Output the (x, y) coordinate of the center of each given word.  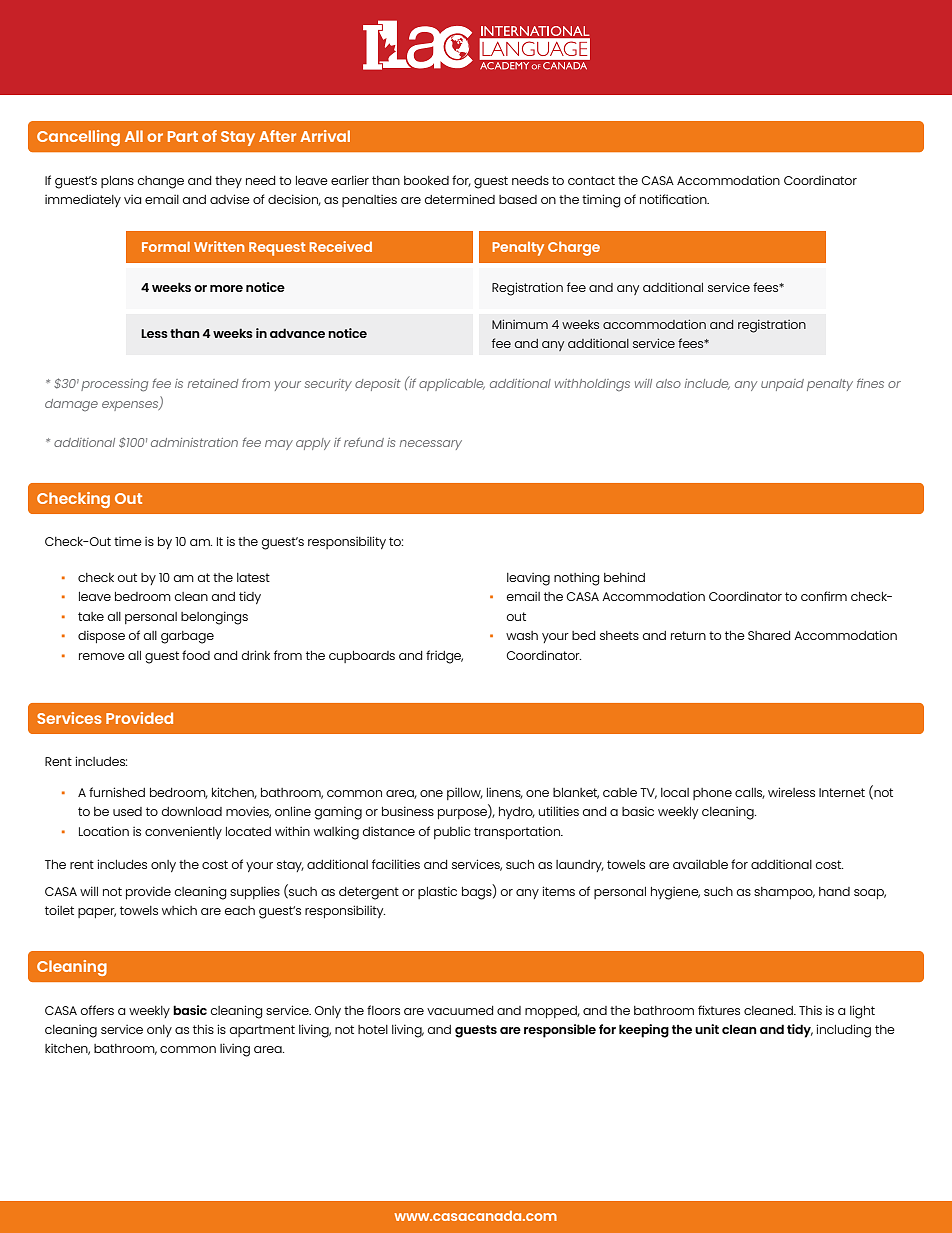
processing (114, 385)
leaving (528, 579)
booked (426, 180)
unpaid (782, 385)
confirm (824, 596)
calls (750, 793)
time (128, 541)
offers (97, 1010)
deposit (378, 385)
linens (505, 793)
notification (674, 199)
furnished (117, 792)
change (161, 182)
